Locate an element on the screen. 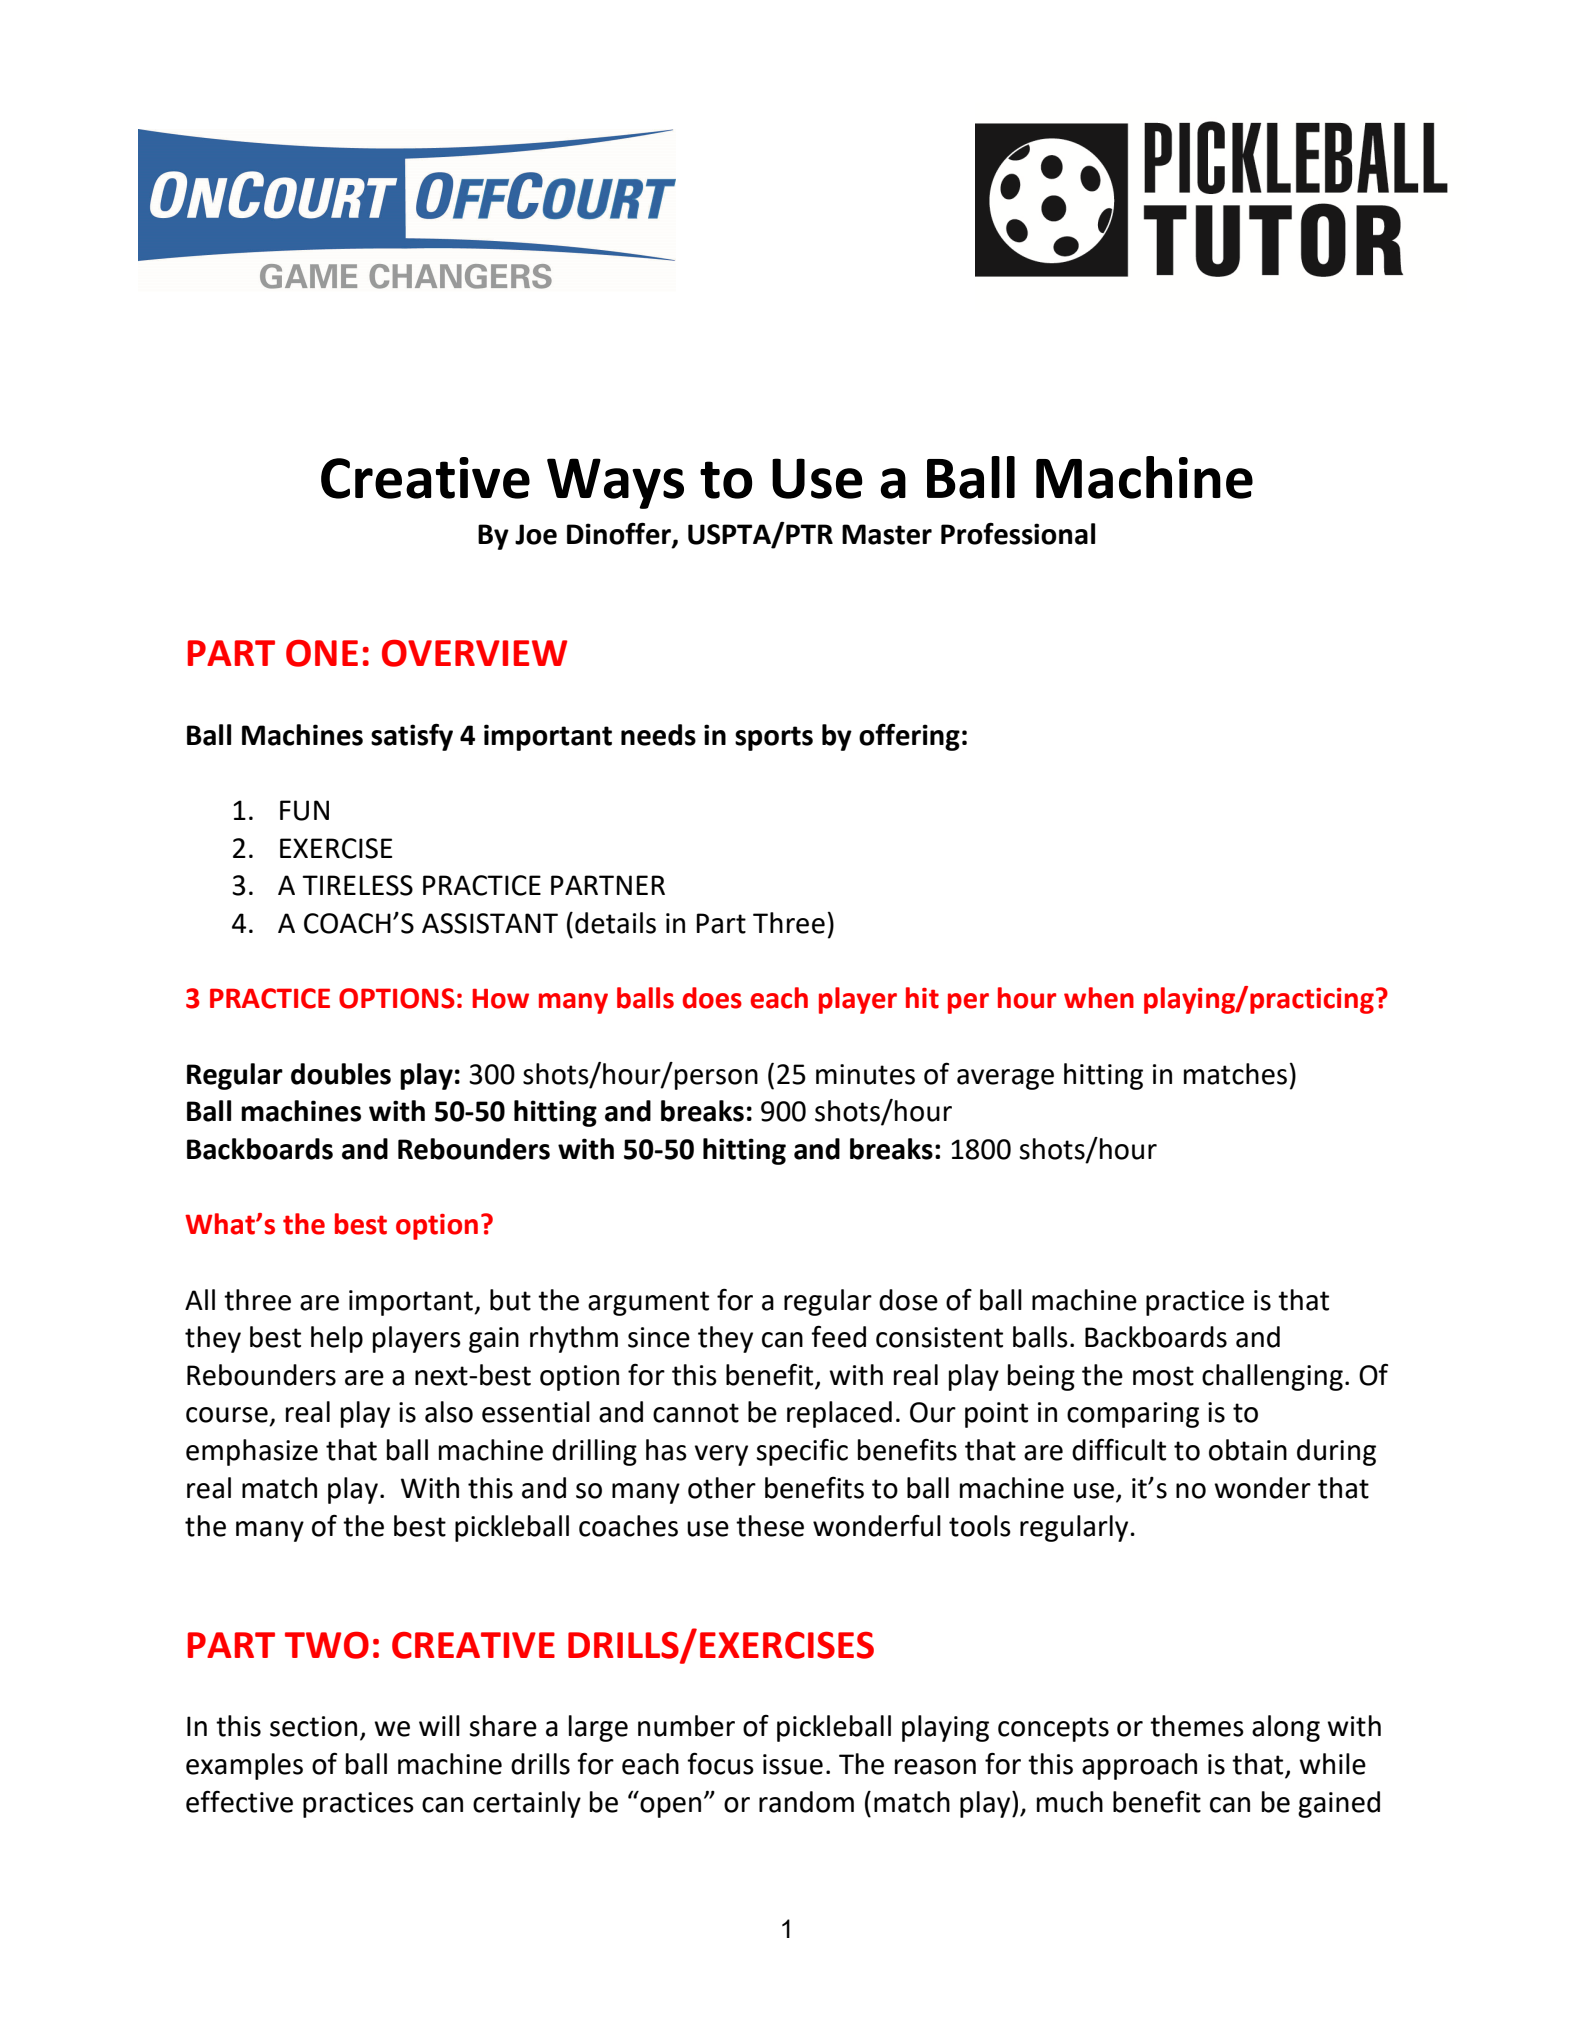 The height and width of the screenshot is (2036, 1574). specific is located at coordinates (802, 1452).
